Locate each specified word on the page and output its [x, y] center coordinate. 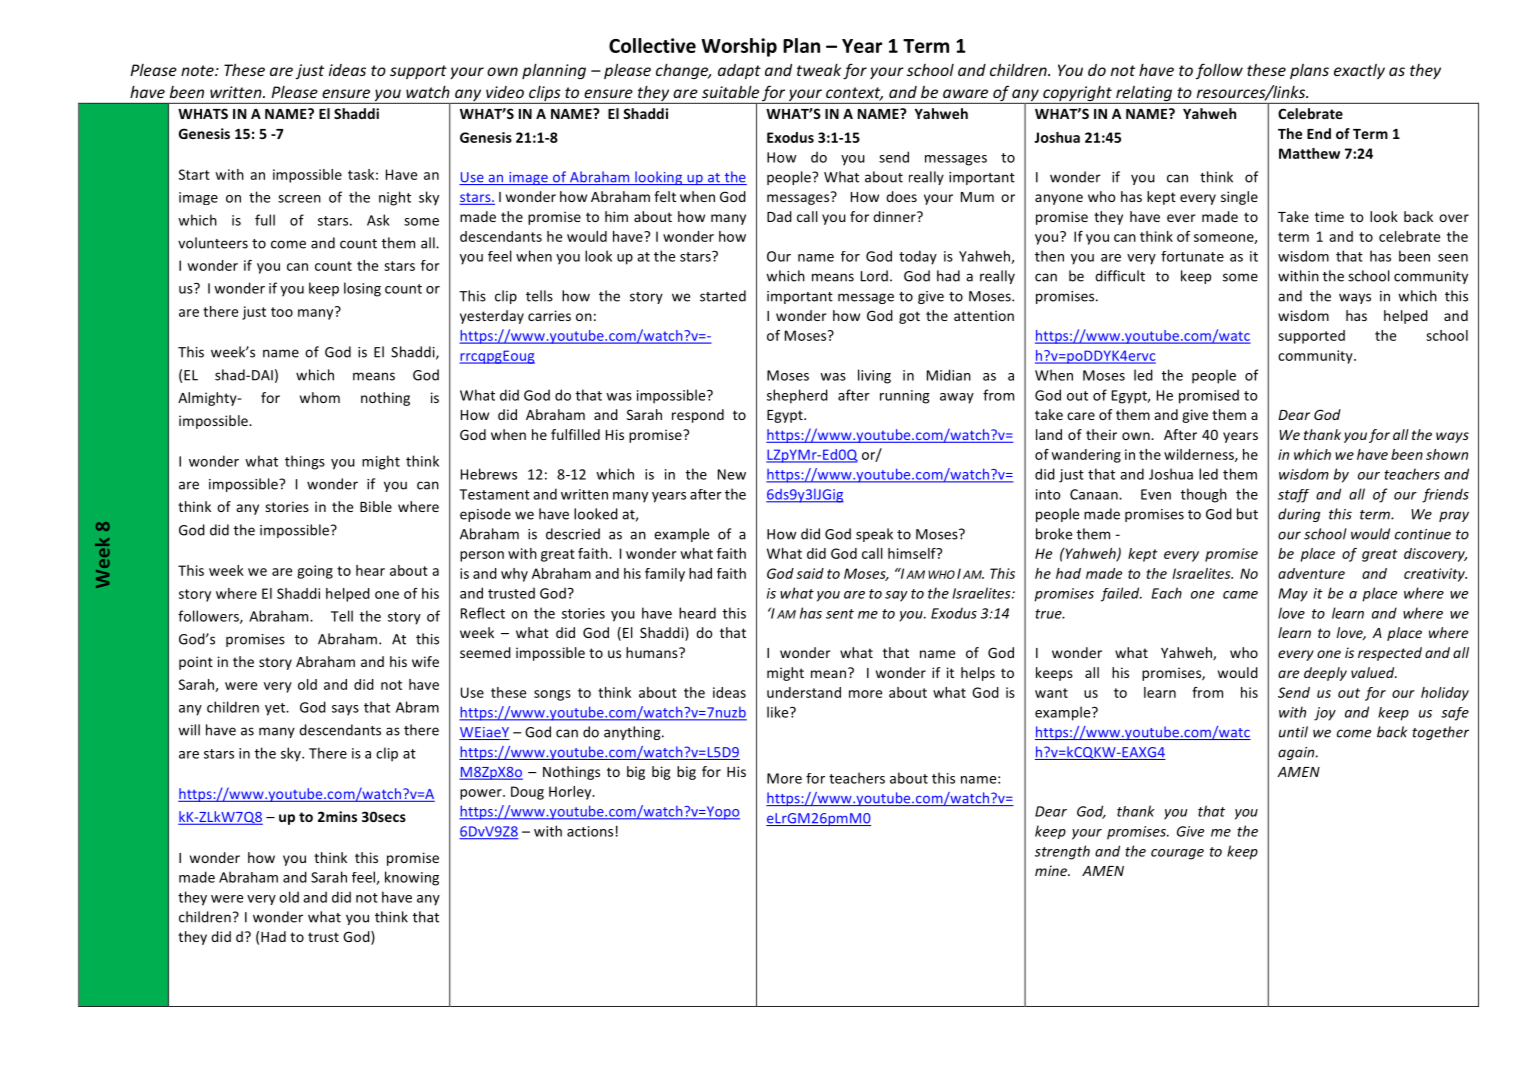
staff [1294, 496]
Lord [874, 276]
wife [425, 661]
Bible [376, 506]
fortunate [1192, 256]
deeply [1325, 674]
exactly [1359, 71]
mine [1052, 870]
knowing [412, 878]
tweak [819, 69]
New [732, 474]
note [198, 70]
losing [362, 289]
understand [804, 692]
